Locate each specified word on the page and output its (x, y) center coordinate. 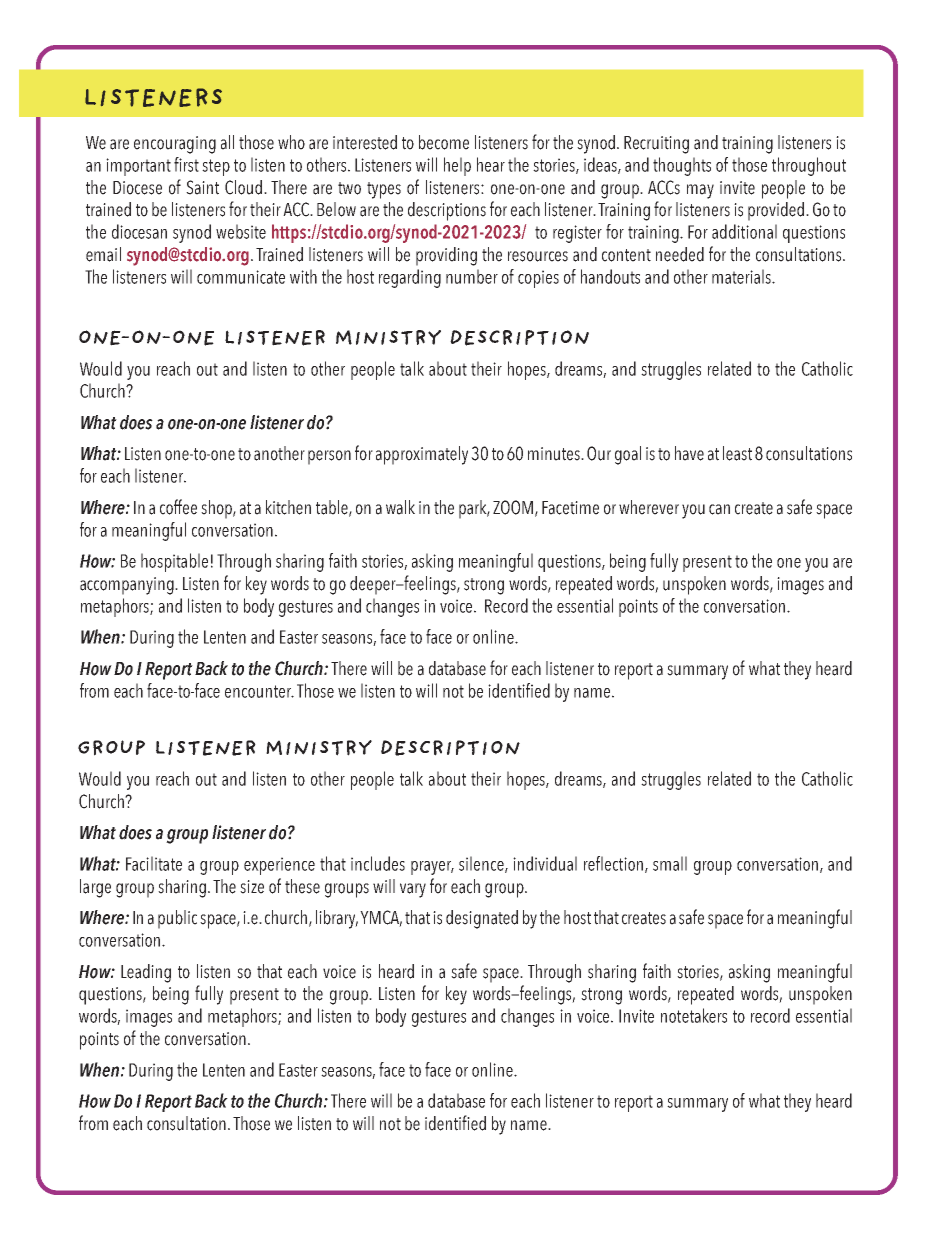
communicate (241, 277)
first (186, 164)
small (670, 863)
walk (400, 507)
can (719, 509)
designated (482, 919)
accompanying (128, 586)
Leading (146, 973)
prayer (432, 868)
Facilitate (154, 863)
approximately (422, 455)
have (689, 453)
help (457, 166)
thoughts (682, 166)
